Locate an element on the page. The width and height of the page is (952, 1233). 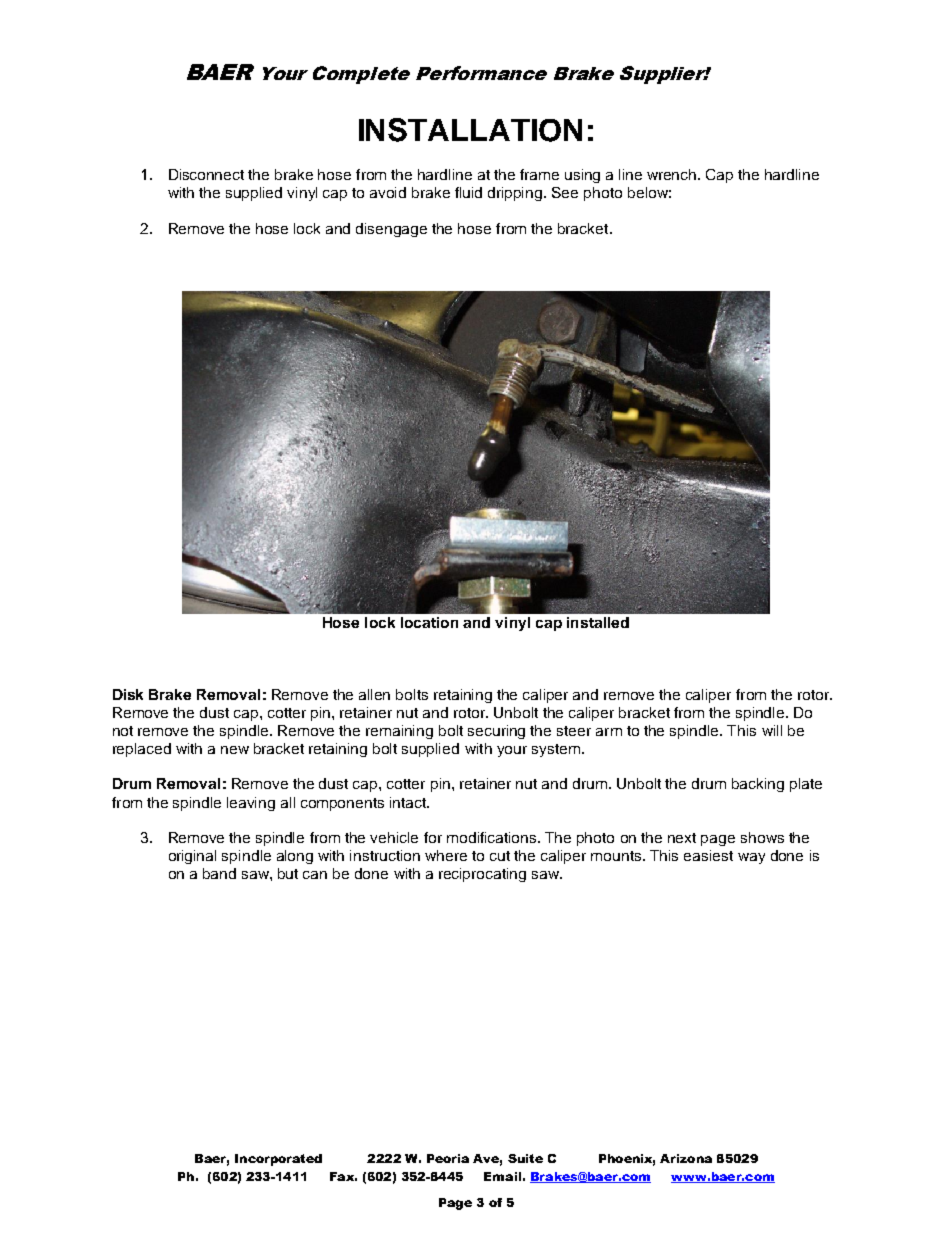
fluid is located at coordinates (468, 192).
